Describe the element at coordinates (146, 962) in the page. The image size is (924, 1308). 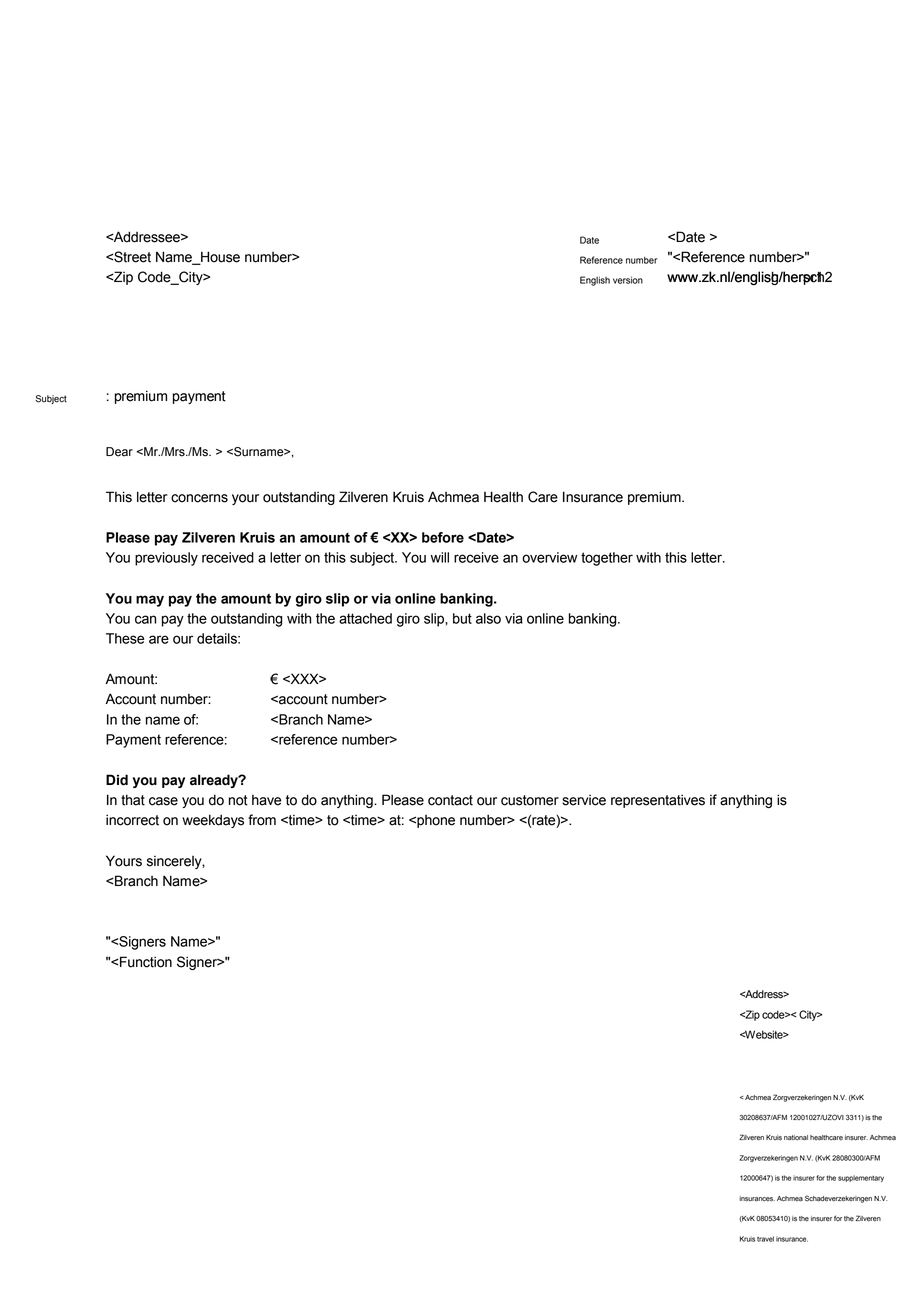
I see `Function` at that location.
